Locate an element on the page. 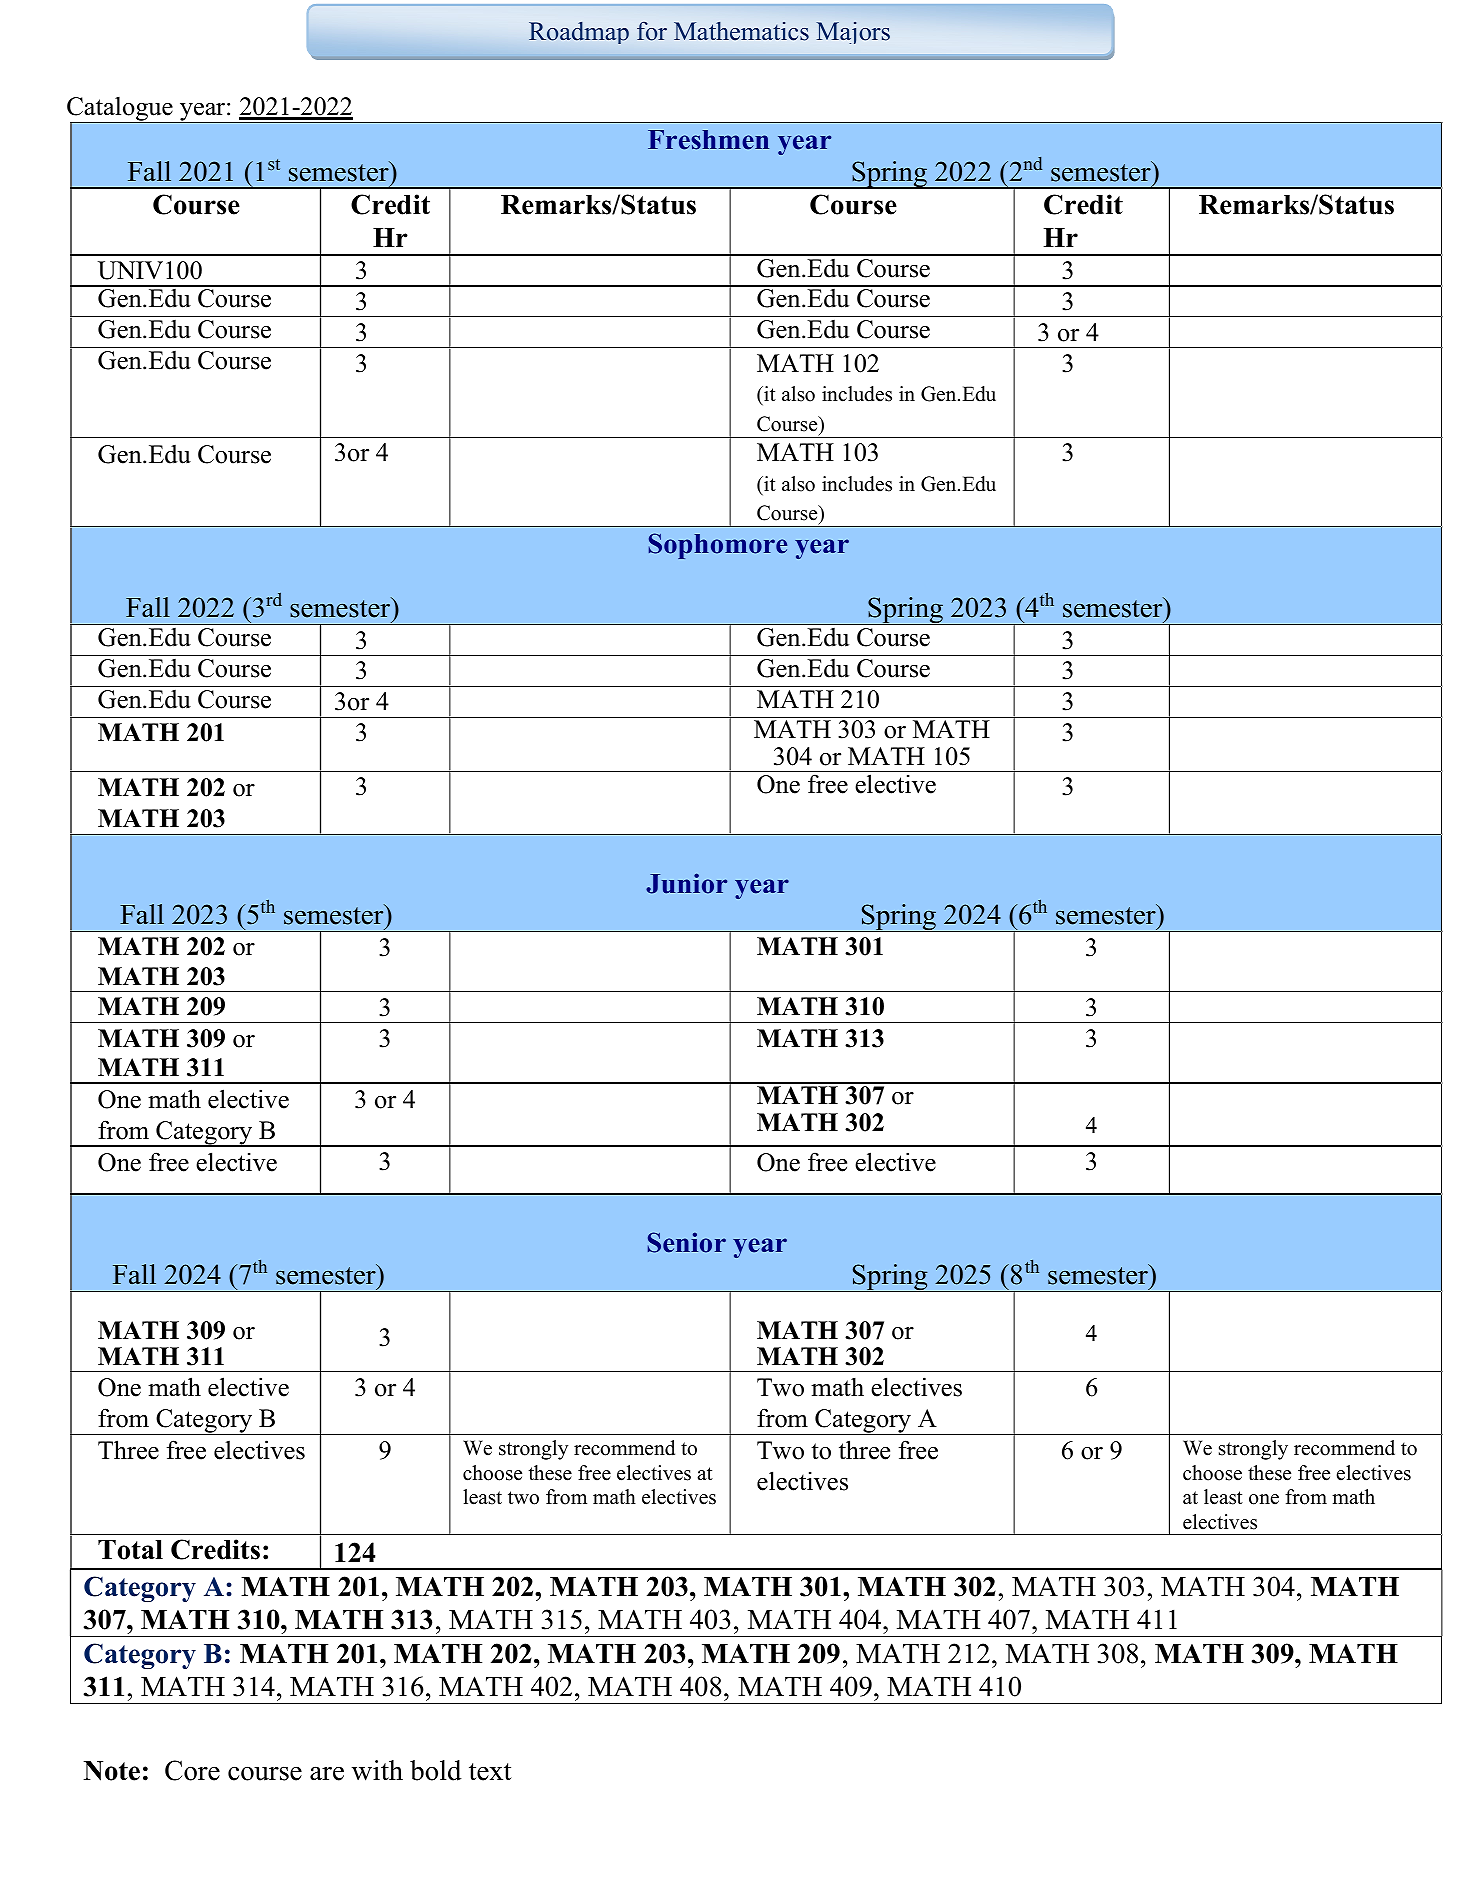 This image has width=1466, height=1897. Freshmen is located at coordinates (708, 140).
